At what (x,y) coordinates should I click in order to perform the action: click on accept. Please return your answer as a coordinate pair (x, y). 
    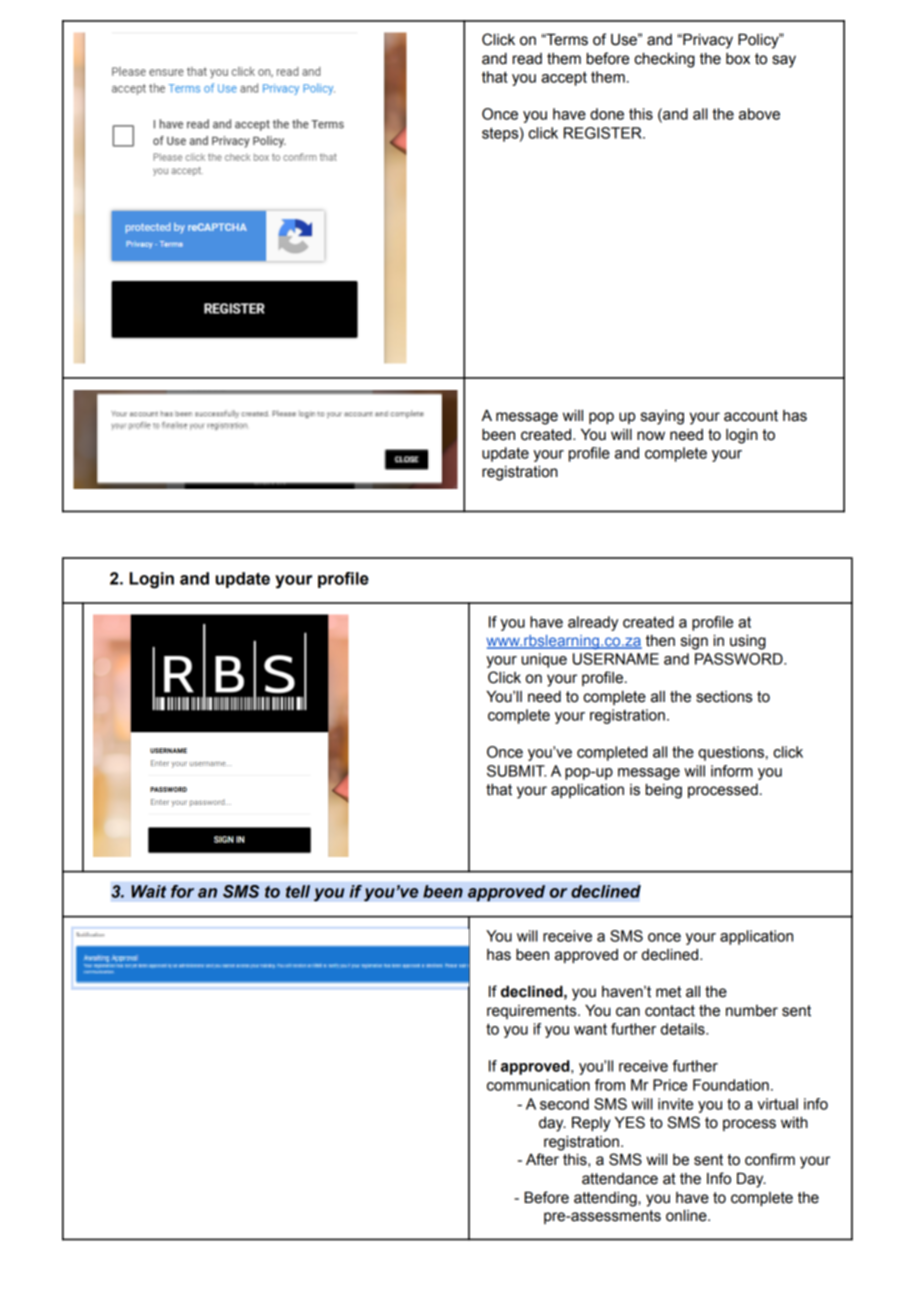
    Looking at the image, I should click on (564, 78).
